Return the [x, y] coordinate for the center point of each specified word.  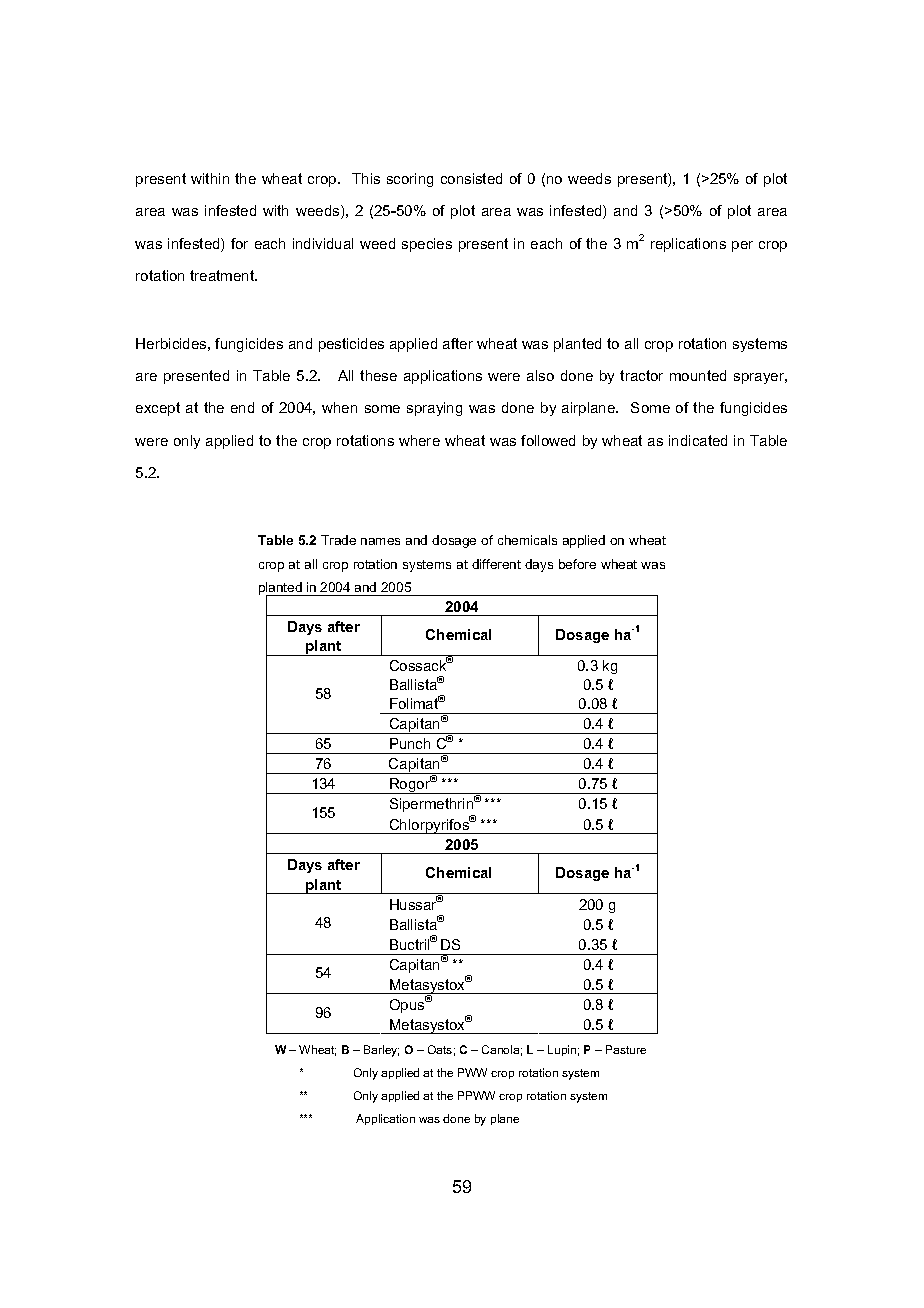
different [496, 564]
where [419, 440]
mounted [698, 375]
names [380, 541]
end [242, 407]
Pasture [626, 1049]
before [577, 564]
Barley [381, 1051]
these [378, 375]
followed [548, 440]
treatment [223, 275]
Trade [338, 540]
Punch [410, 743]
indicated [698, 440]
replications [688, 245]
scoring [410, 180]
